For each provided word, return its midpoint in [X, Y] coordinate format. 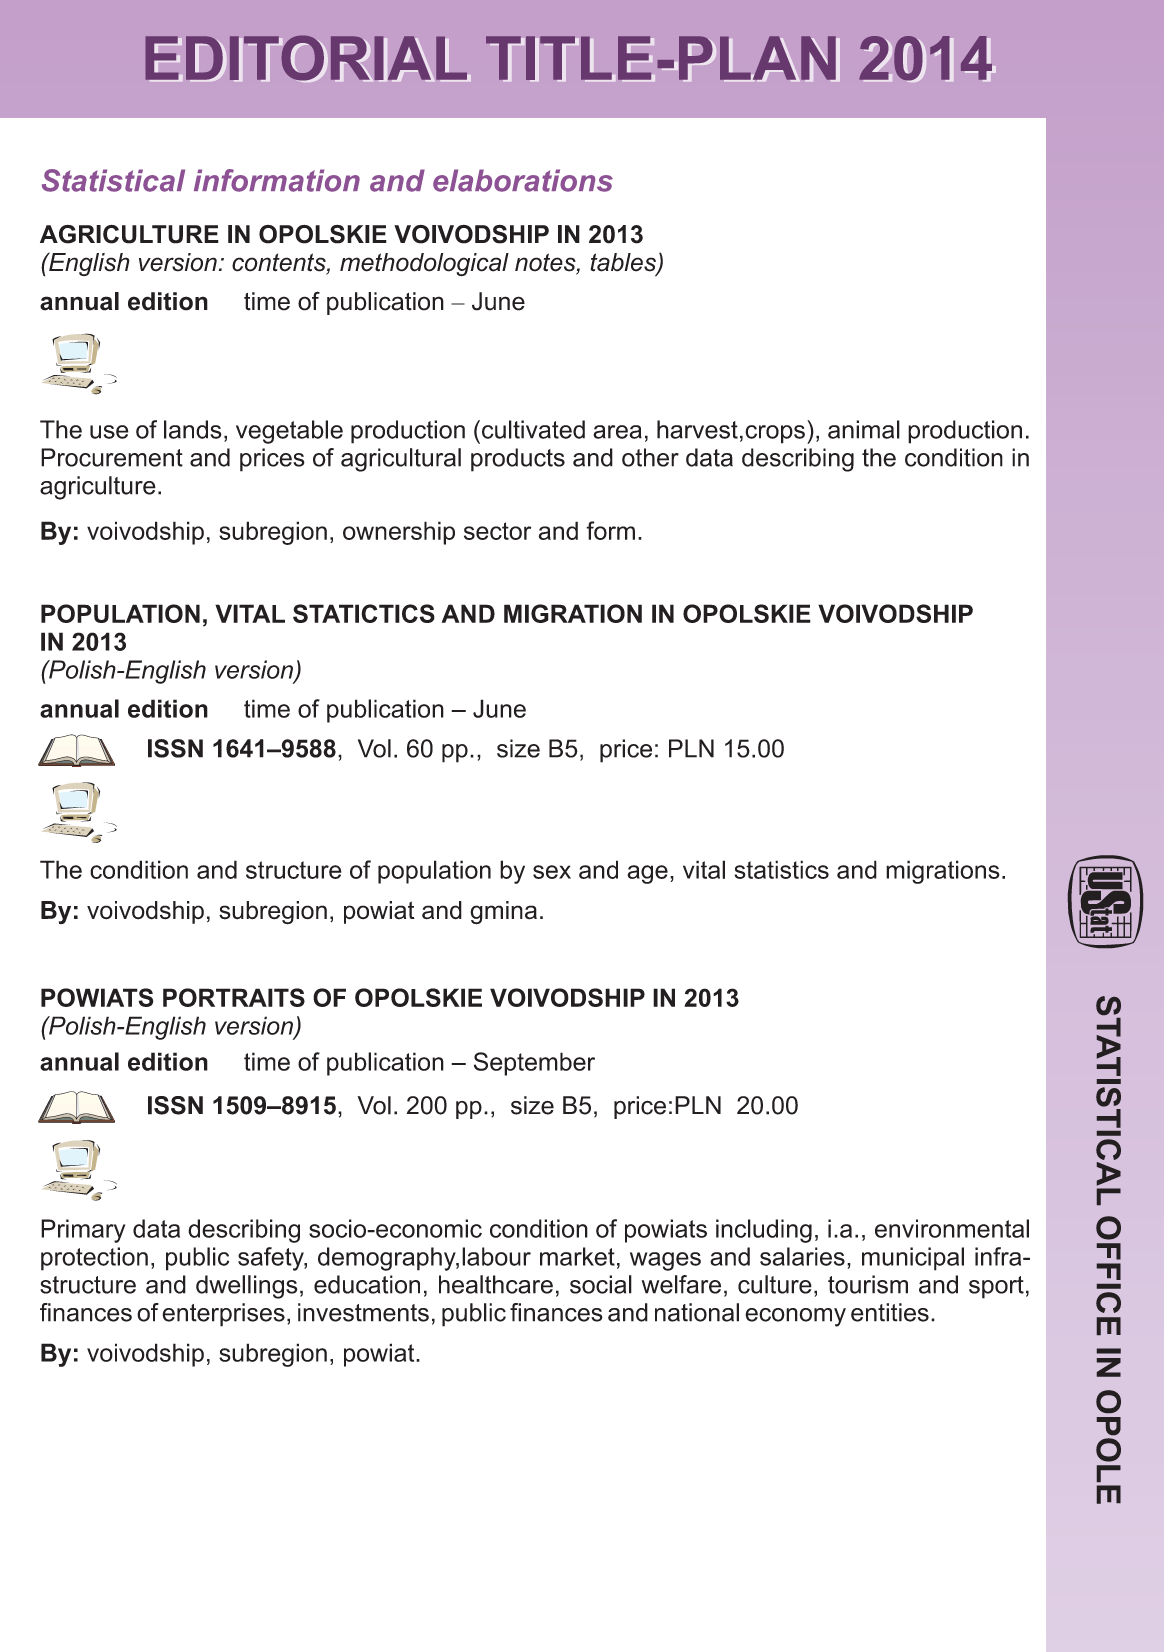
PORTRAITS [234, 997]
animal [864, 429]
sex [552, 872]
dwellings [247, 1287]
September [534, 1064]
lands [193, 429]
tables [624, 263]
